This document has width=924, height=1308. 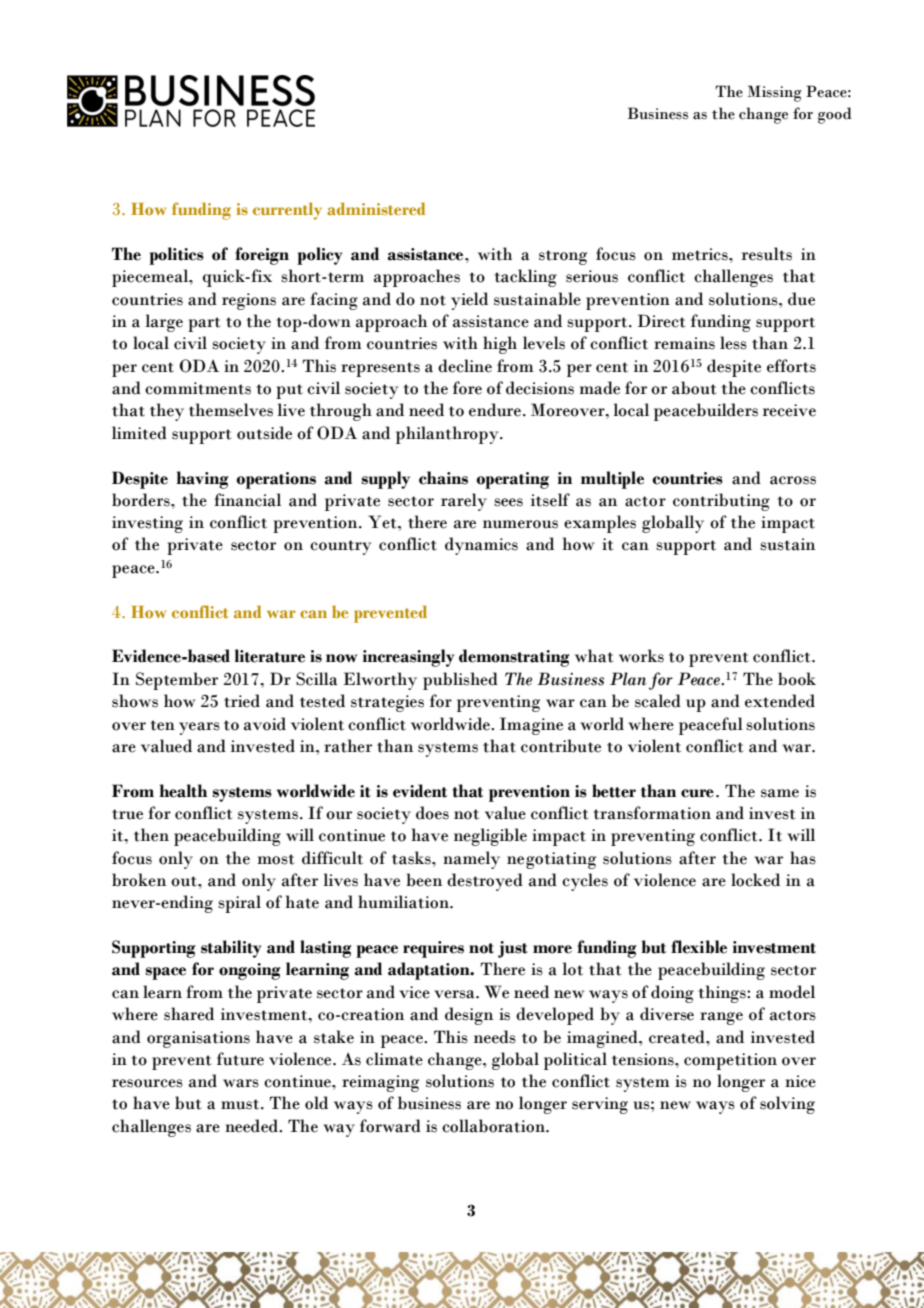 I want to click on Missing, so click(x=775, y=93).
